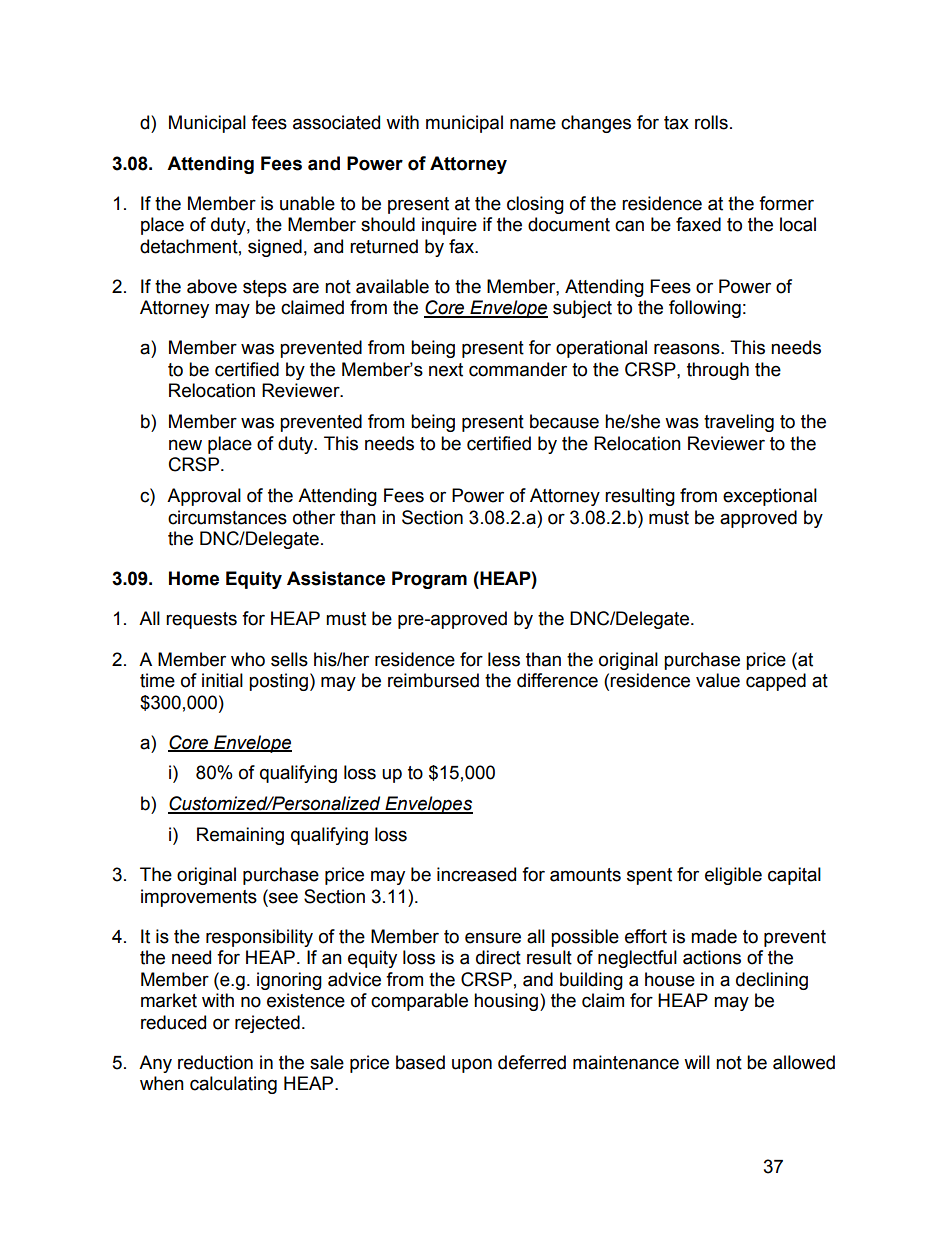 The width and height of the screenshot is (952, 1233). Describe the element at coordinates (533, 124) in the screenshot. I see `name` at that location.
